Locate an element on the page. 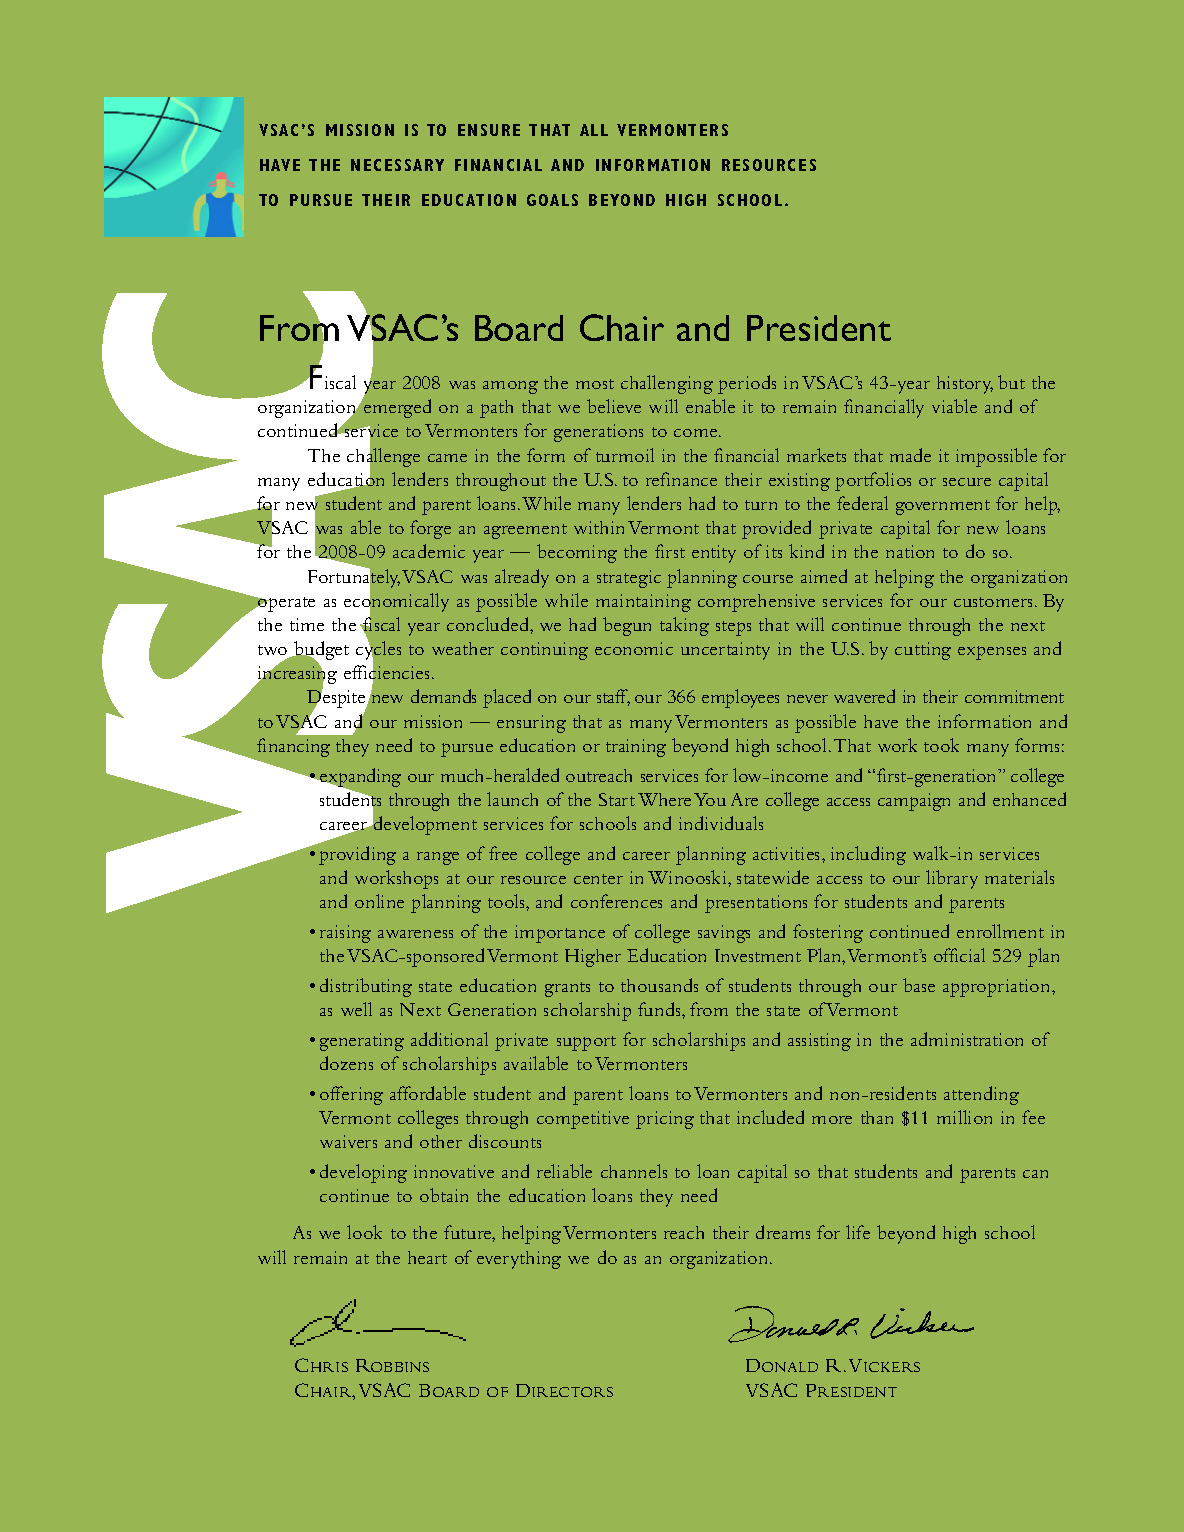 The width and height of the page is (1184, 1532). history is located at coordinates (965, 385).
